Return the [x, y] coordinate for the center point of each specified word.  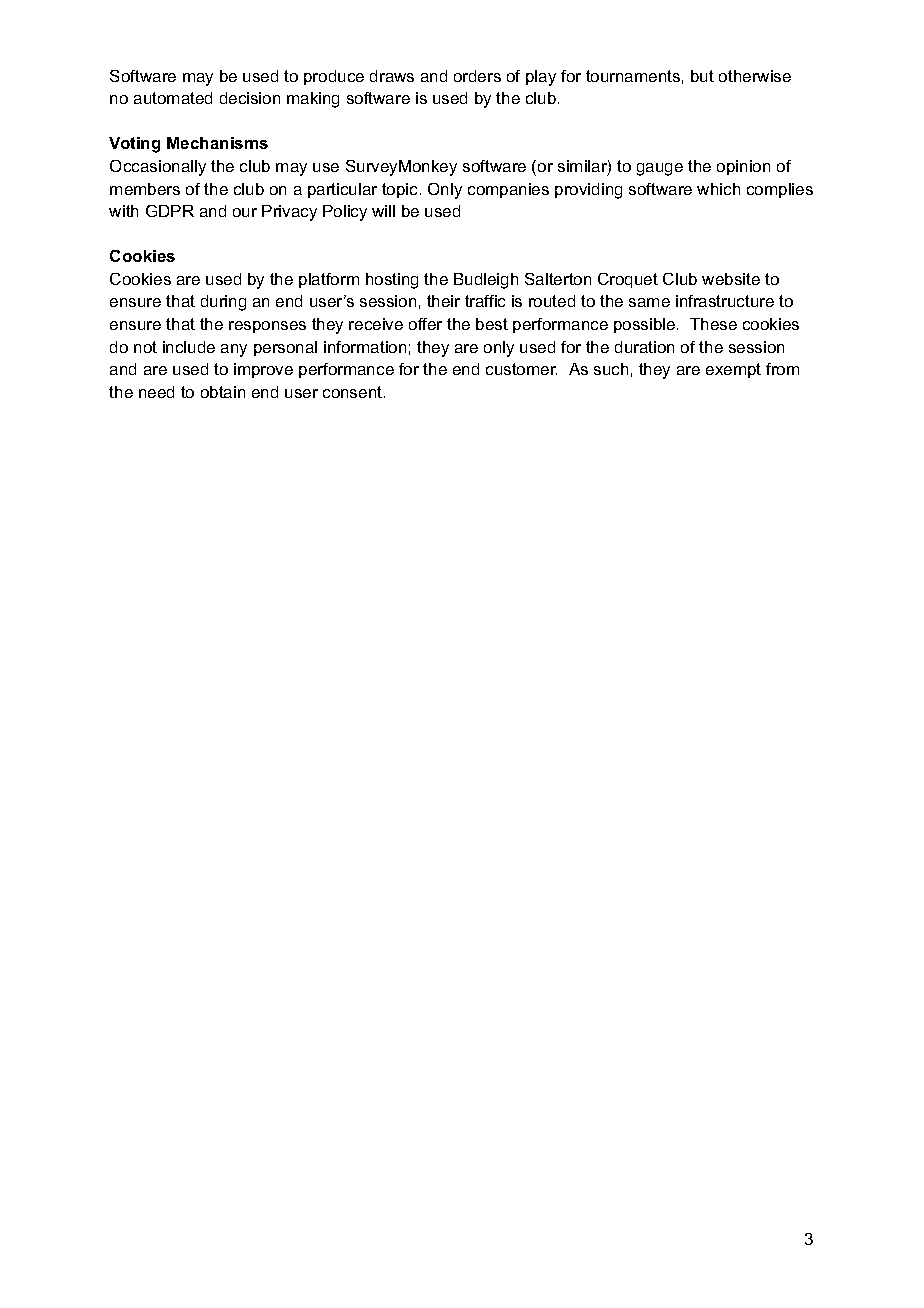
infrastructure [725, 301]
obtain [223, 392]
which [718, 189]
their [443, 301]
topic [401, 190]
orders [477, 76]
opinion [743, 167]
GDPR [170, 211]
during [223, 303]
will [383, 211]
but [702, 76]
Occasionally [158, 168]
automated [173, 98]
